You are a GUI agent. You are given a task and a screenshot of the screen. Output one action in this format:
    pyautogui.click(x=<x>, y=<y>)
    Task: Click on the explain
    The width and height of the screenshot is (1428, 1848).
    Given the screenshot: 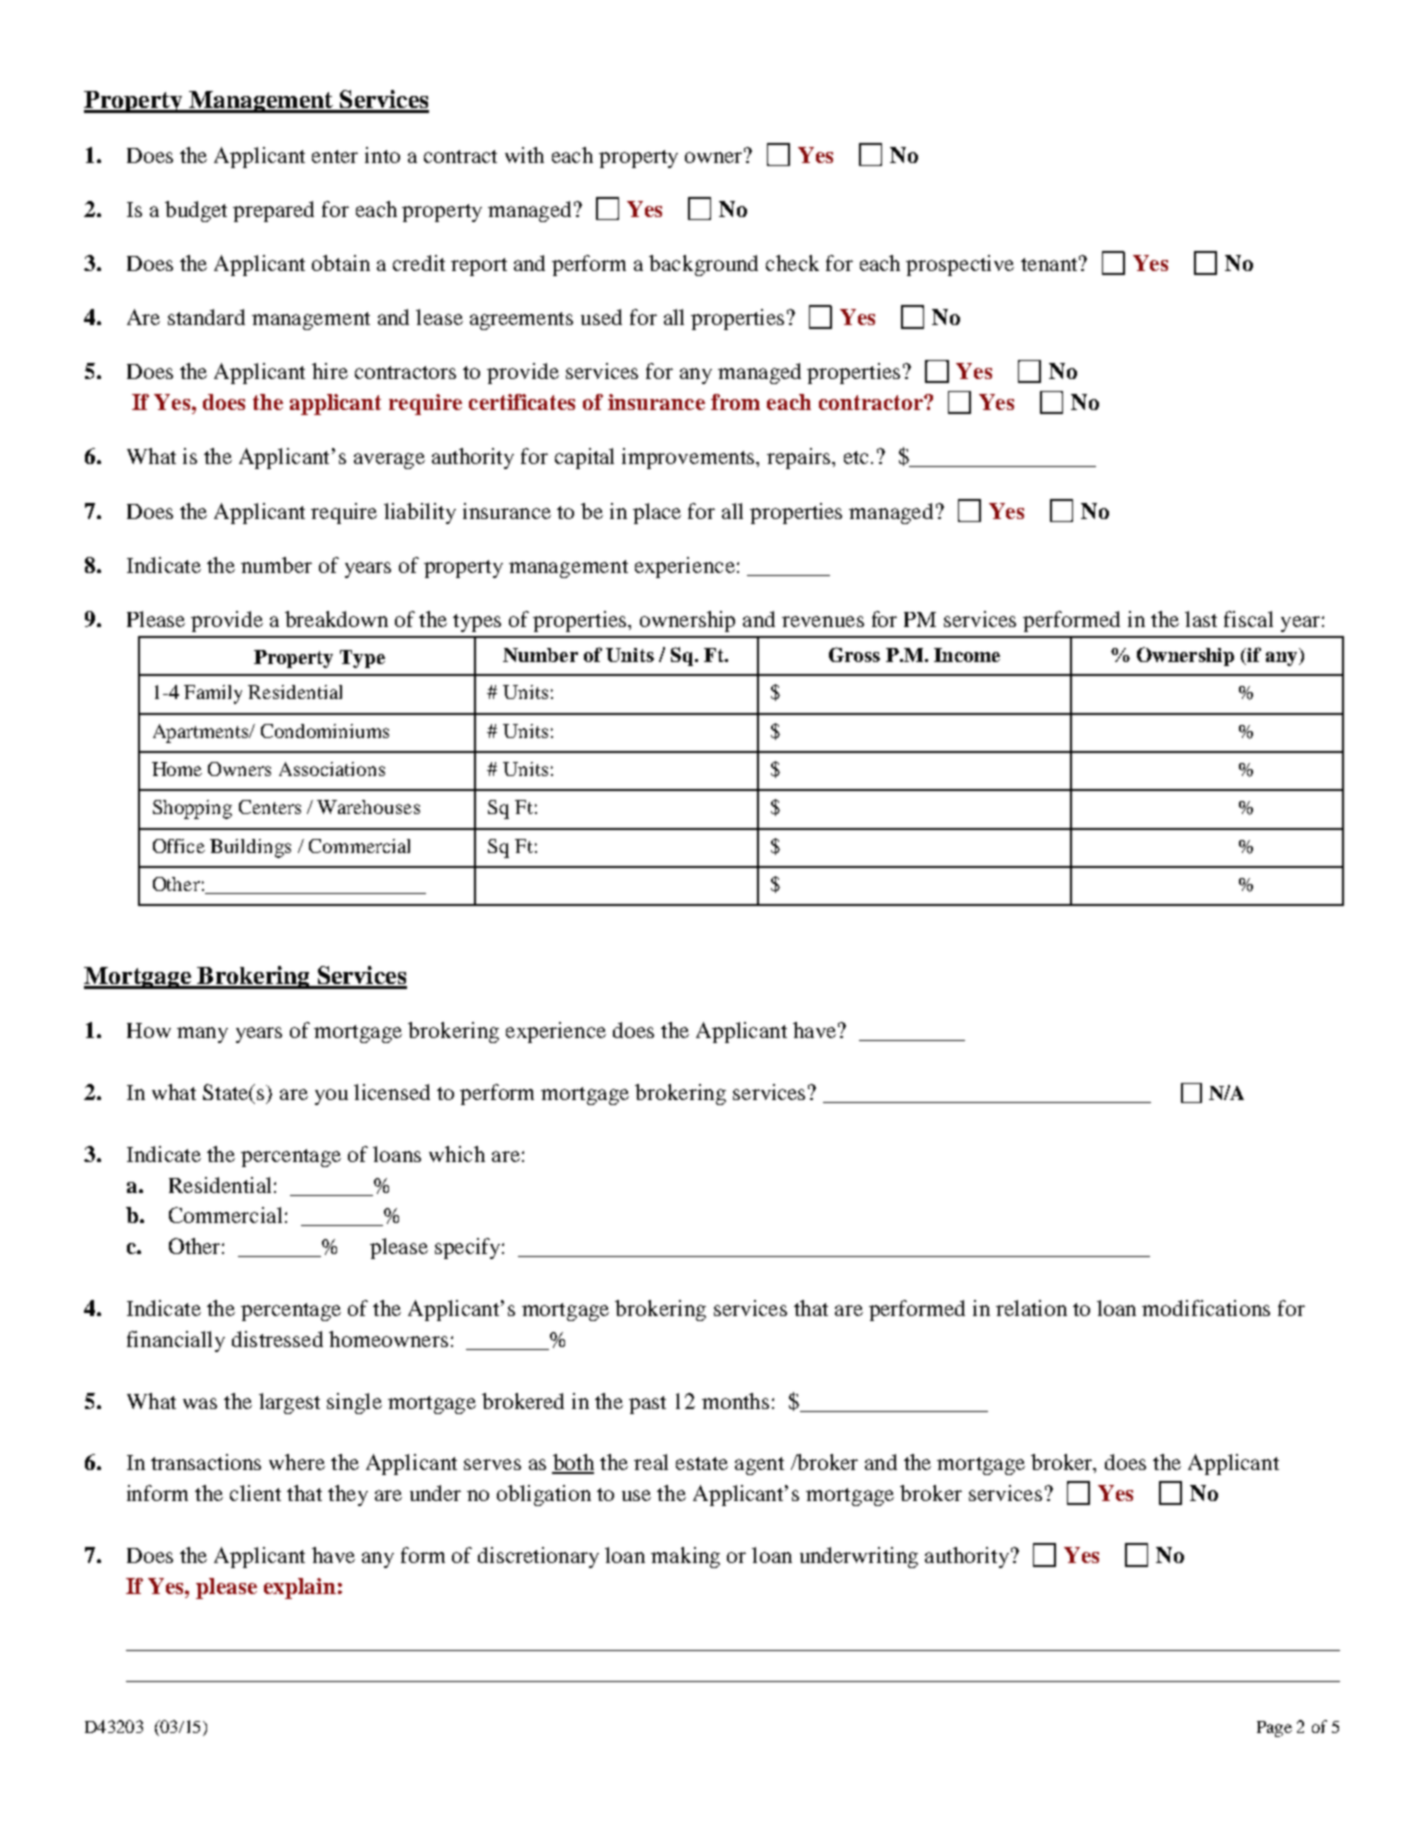 What is the action you would take?
    pyautogui.click(x=300, y=1588)
